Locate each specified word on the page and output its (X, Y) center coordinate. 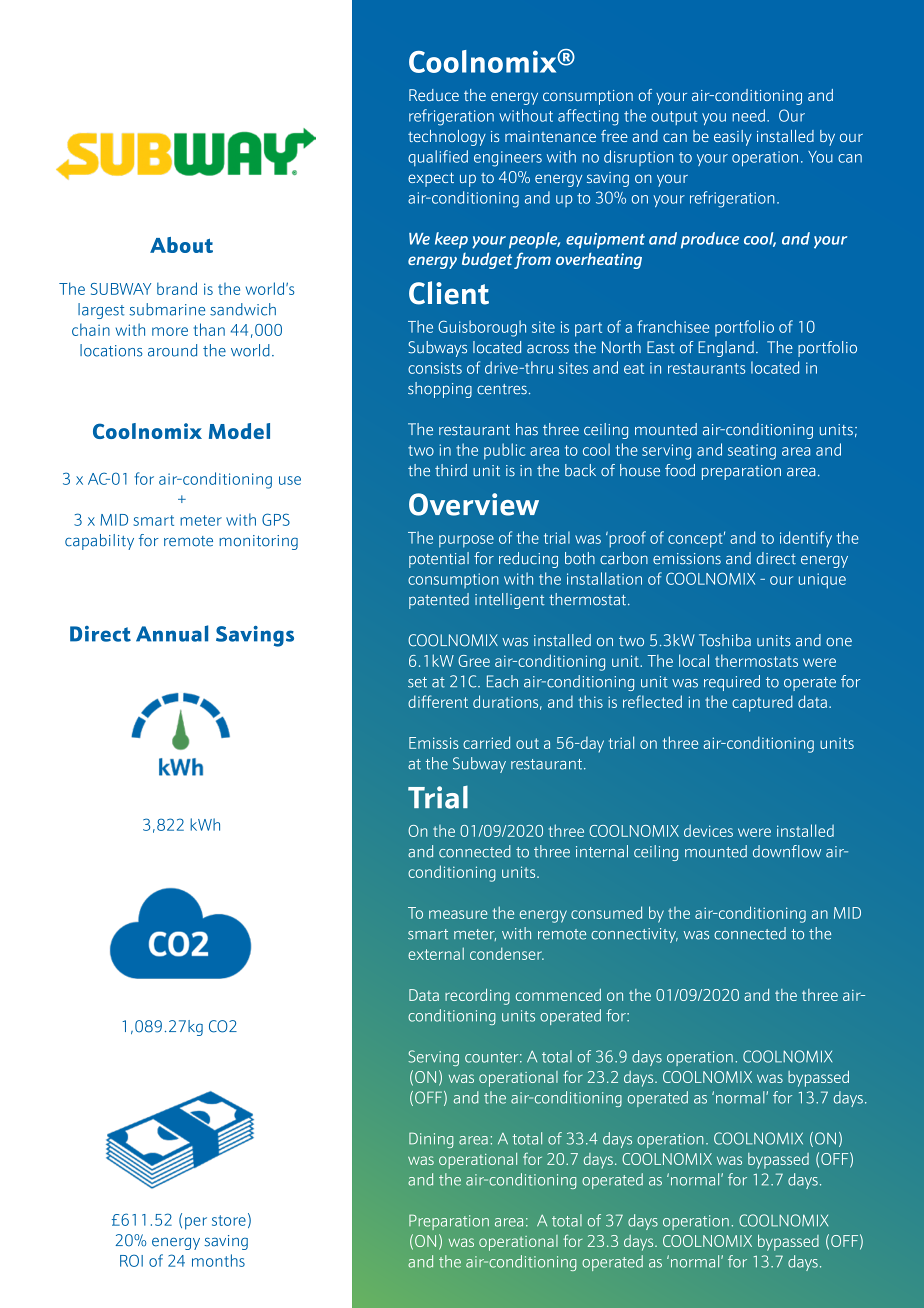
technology (447, 138)
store (229, 1220)
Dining (431, 1140)
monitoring (258, 542)
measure (458, 914)
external (436, 953)
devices (708, 830)
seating (752, 452)
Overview (474, 504)
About (181, 245)
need (748, 115)
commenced (558, 995)
